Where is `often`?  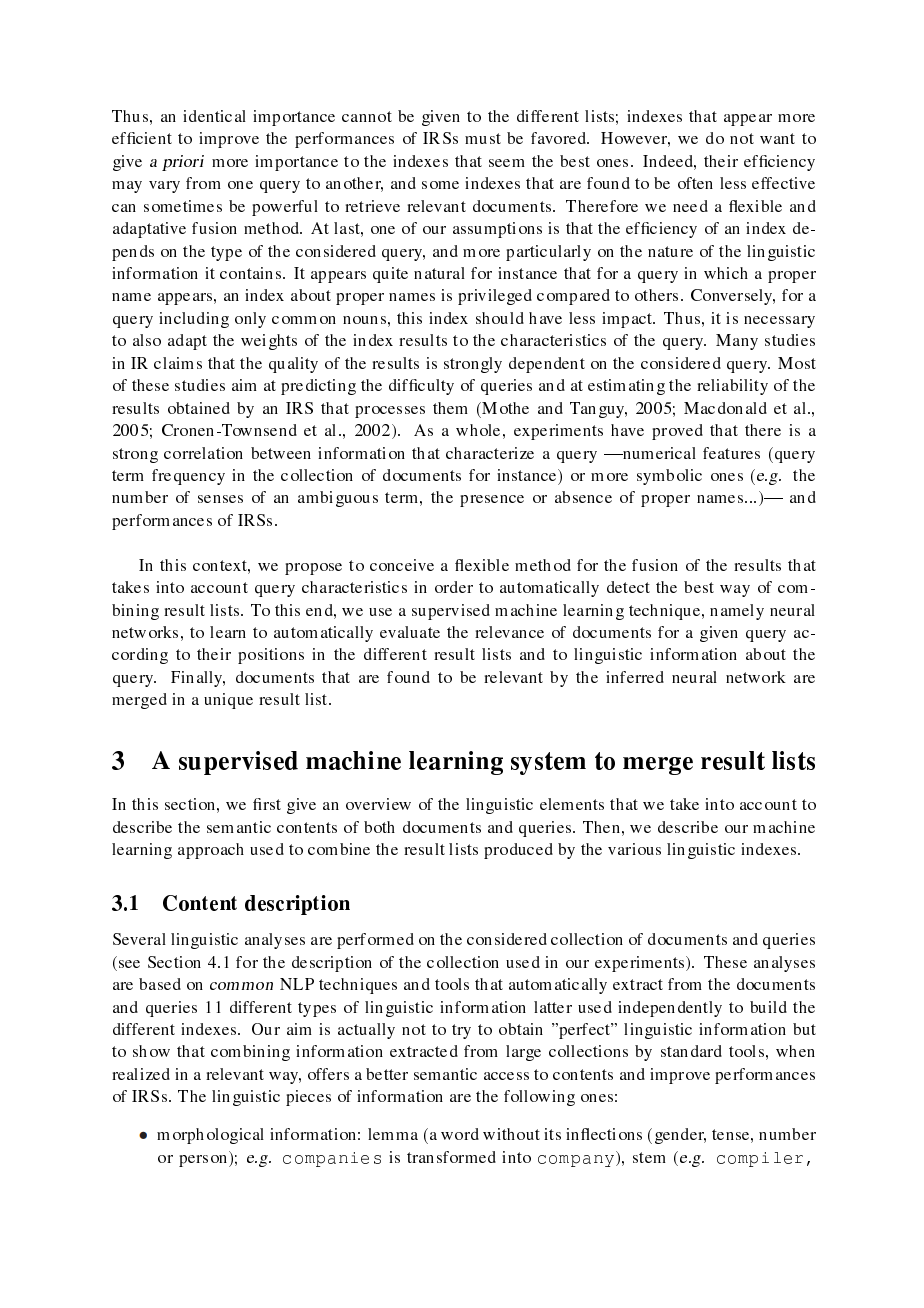 often is located at coordinates (695, 183).
